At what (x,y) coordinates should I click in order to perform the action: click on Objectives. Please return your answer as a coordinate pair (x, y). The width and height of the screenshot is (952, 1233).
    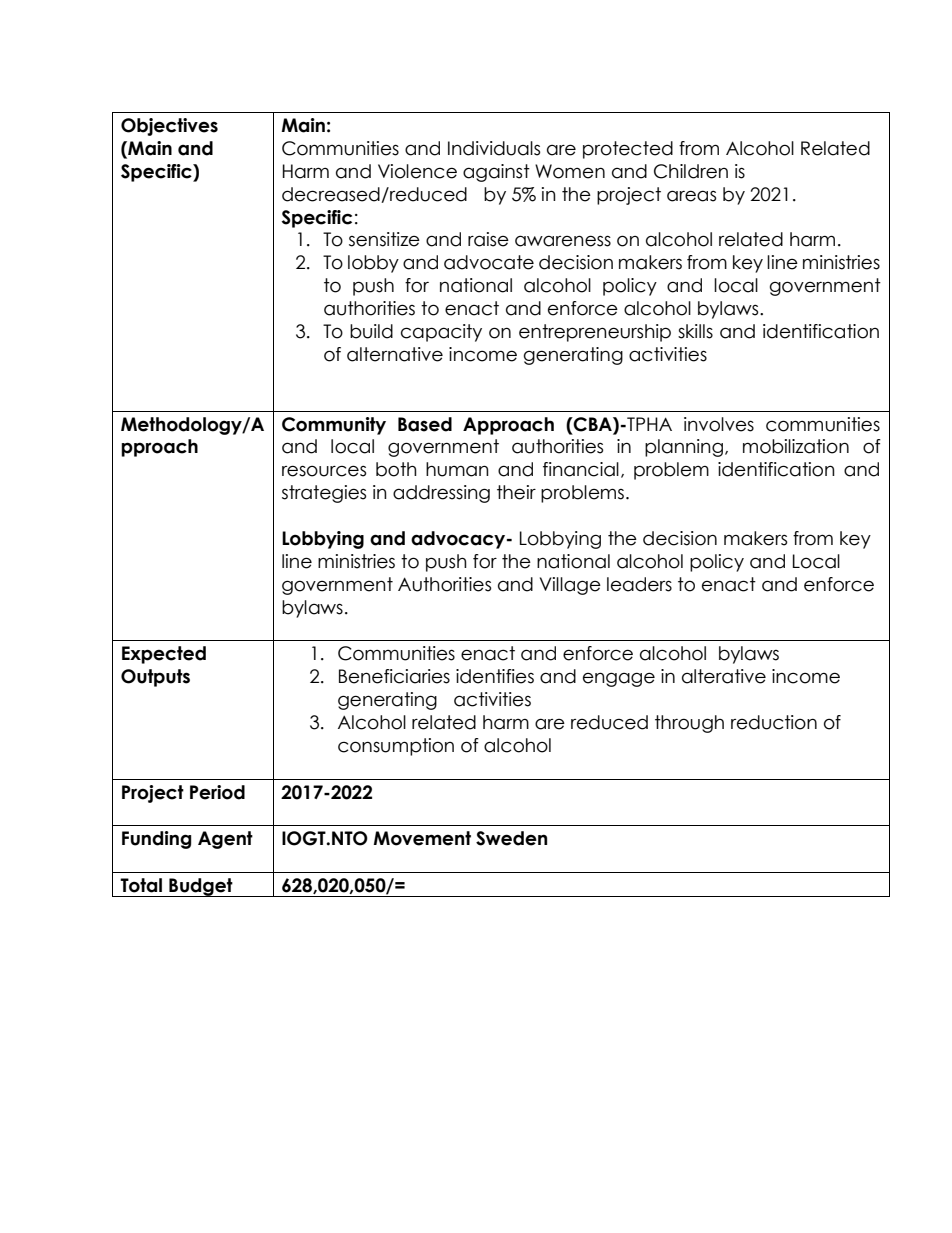
    Looking at the image, I should click on (169, 127).
